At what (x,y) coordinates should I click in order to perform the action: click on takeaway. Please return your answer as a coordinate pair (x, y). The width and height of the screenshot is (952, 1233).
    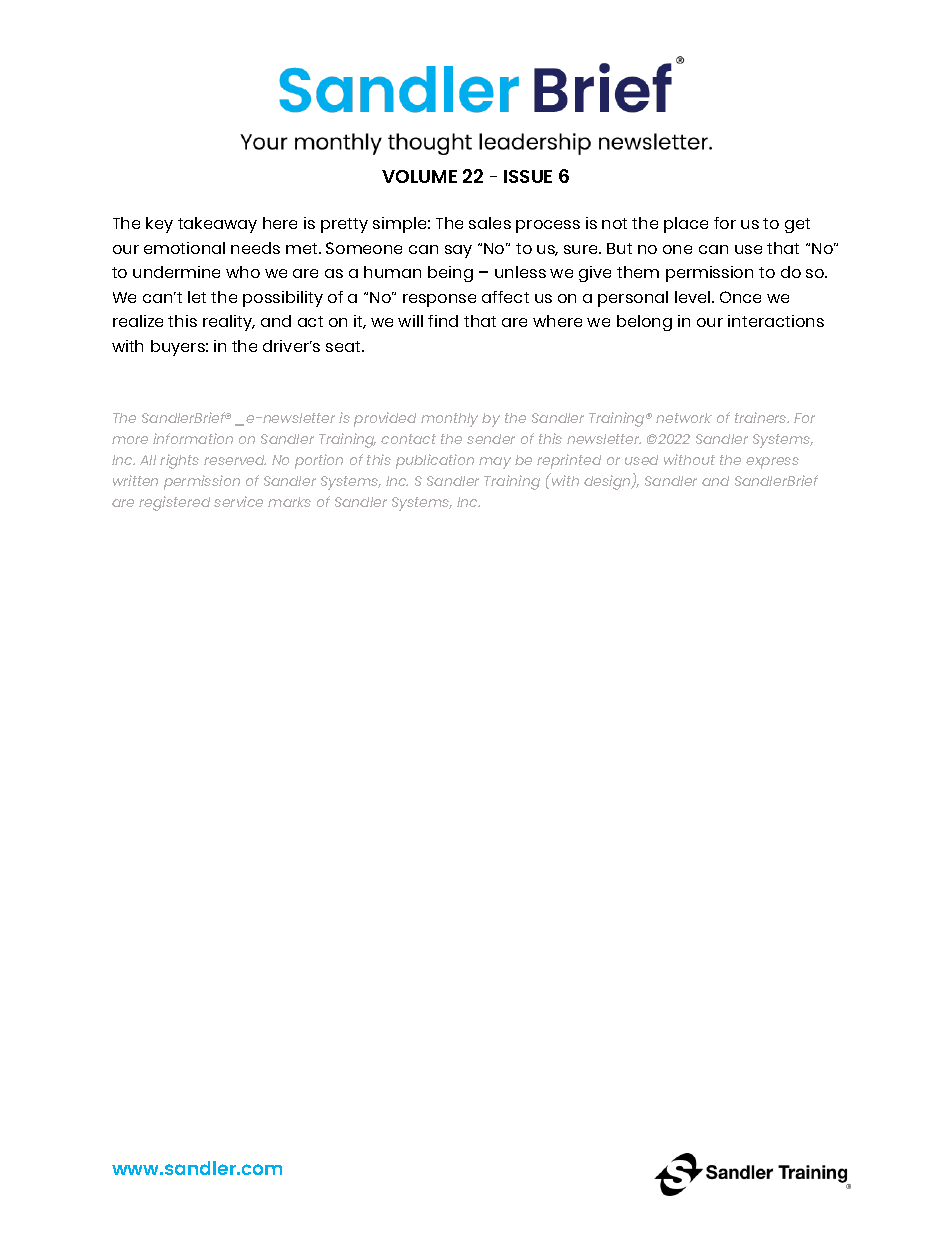
    Looking at the image, I should click on (217, 225).
